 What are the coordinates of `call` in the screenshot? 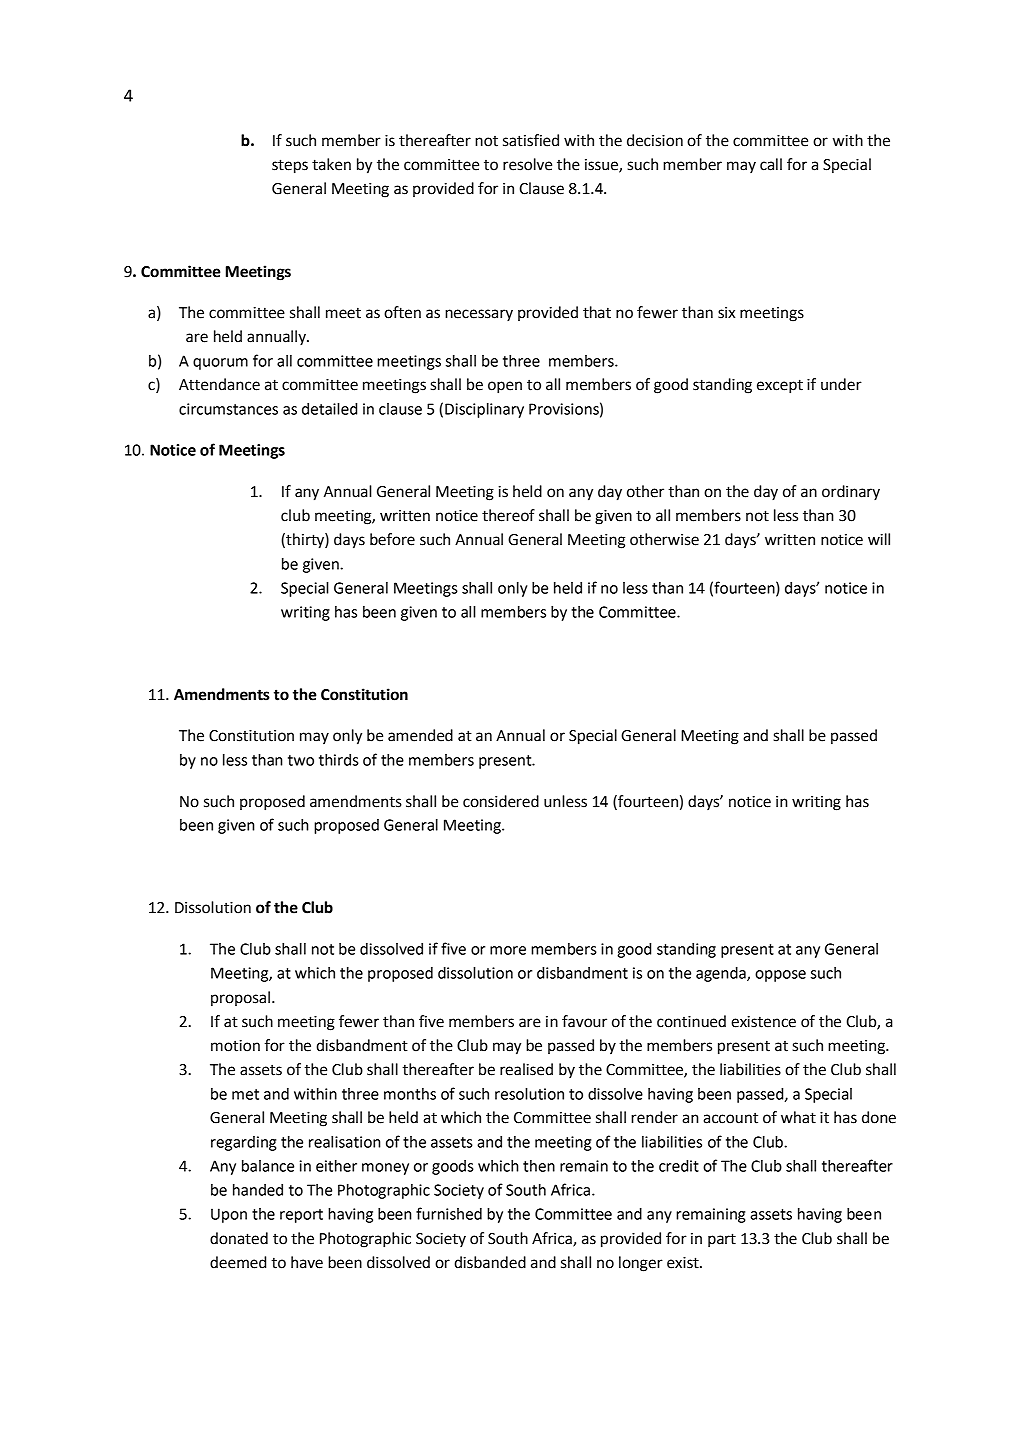 It's located at (771, 164).
